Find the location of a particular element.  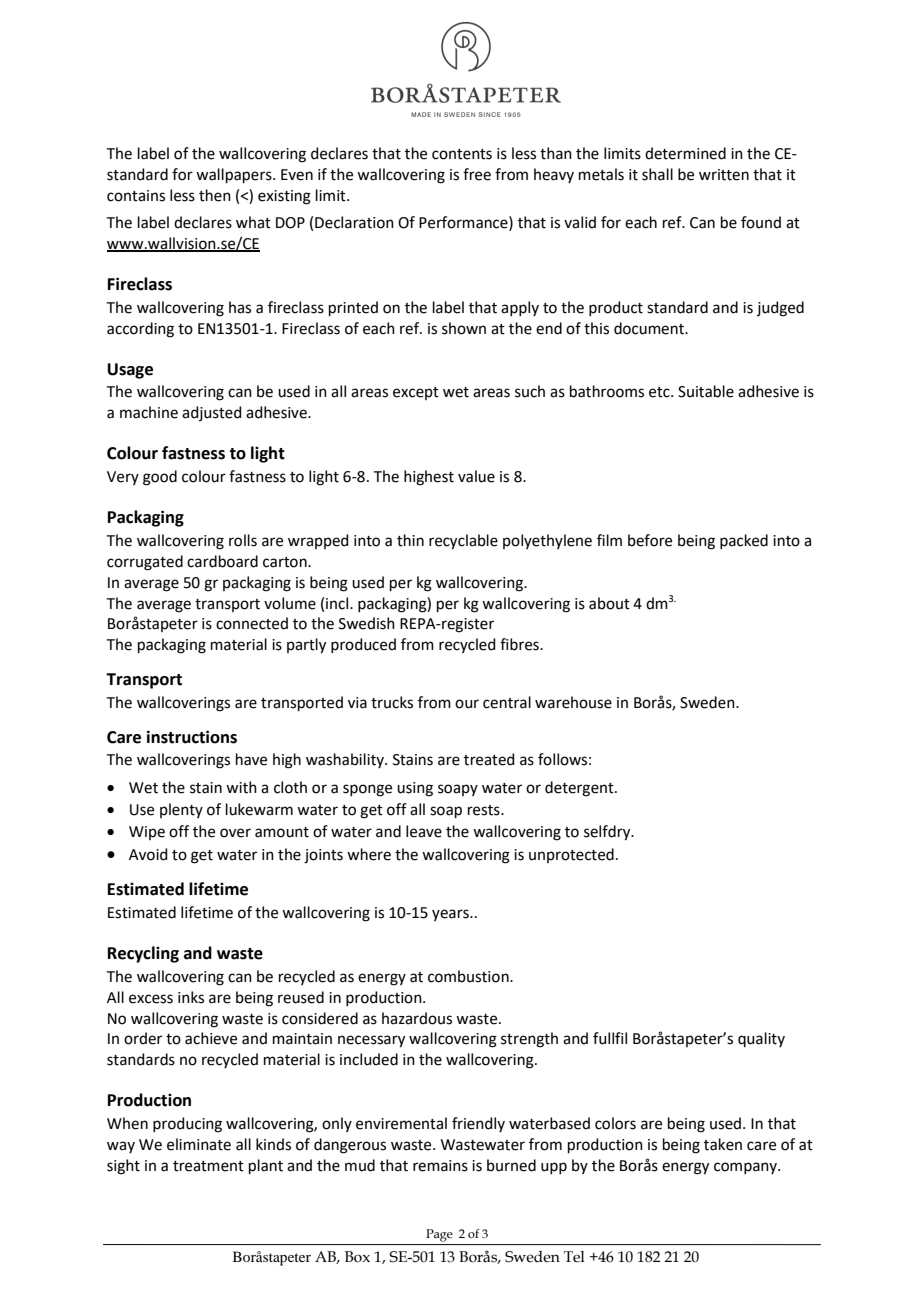

Suitable is located at coordinates (706, 391).
